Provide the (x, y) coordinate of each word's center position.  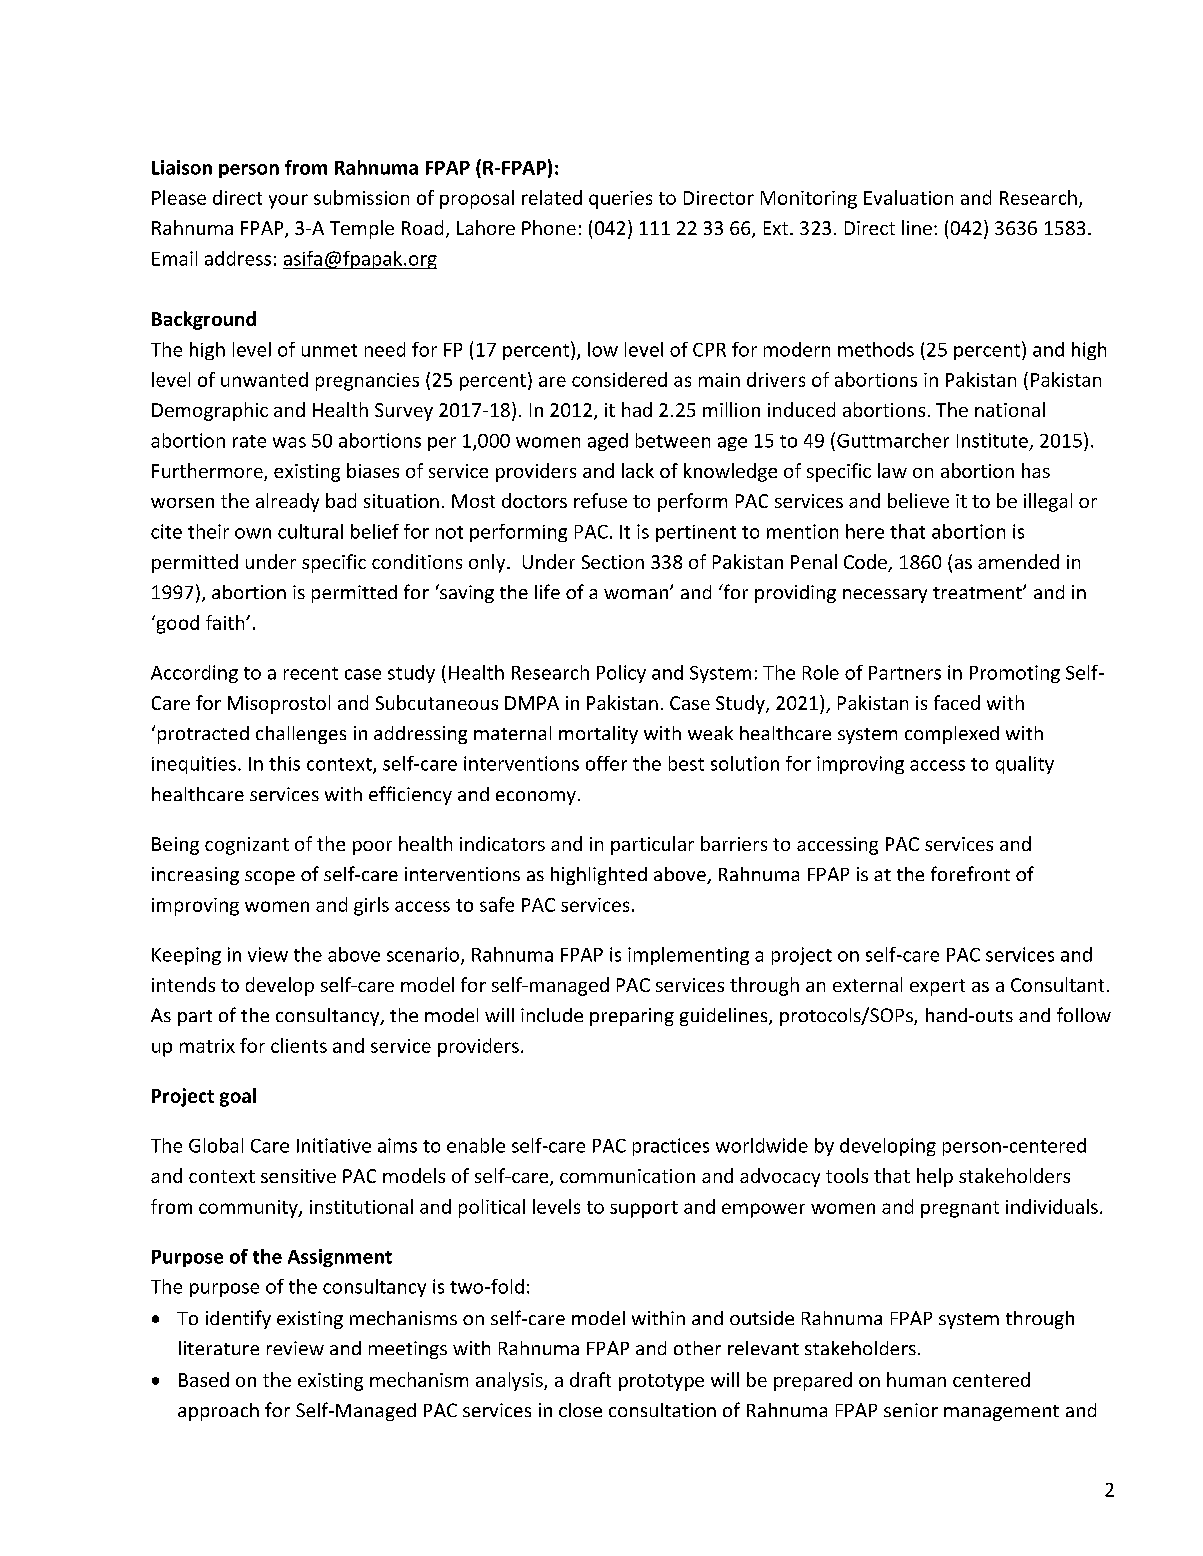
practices (671, 1147)
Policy (621, 674)
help (935, 1177)
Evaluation (908, 197)
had (637, 409)
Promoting (1015, 674)
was (289, 442)
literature (219, 1348)
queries (620, 200)
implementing (688, 956)
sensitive (298, 1176)
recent (311, 673)
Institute (992, 440)
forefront (970, 873)
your (288, 201)
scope (270, 878)
